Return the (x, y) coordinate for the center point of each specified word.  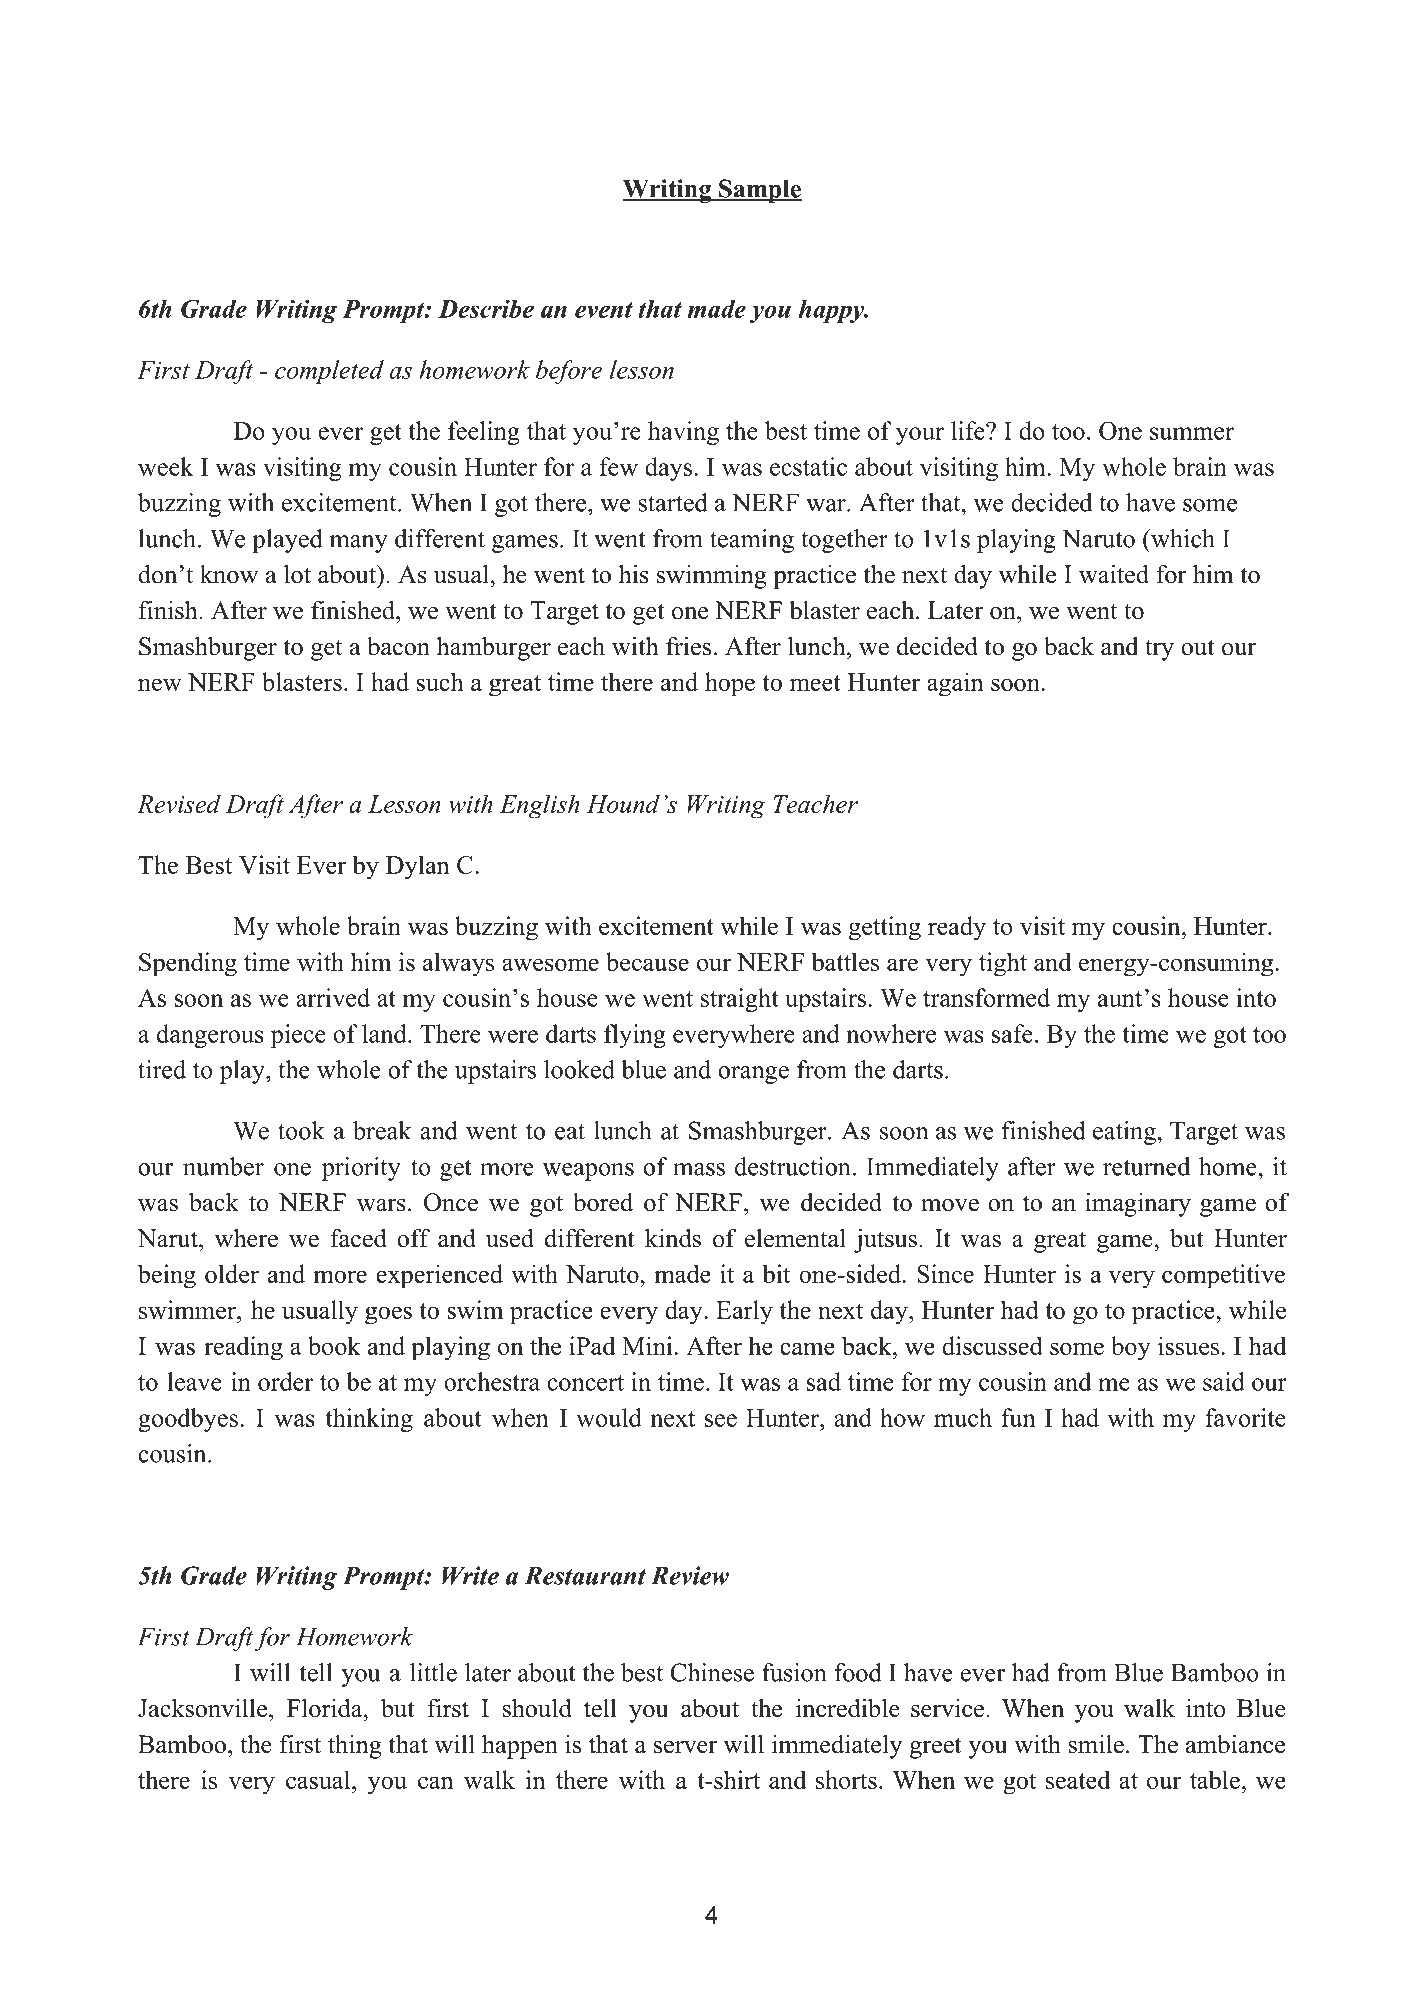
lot (297, 574)
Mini (647, 1345)
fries (688, 646)
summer (1192, 433)
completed (329, 372)
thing (355, 1747)
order (285, 1381)
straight (740, 1000)
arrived (333, 997)
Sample (760, 191)
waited (1114, 574)
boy (1131, 1348)
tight (1003, 964)
